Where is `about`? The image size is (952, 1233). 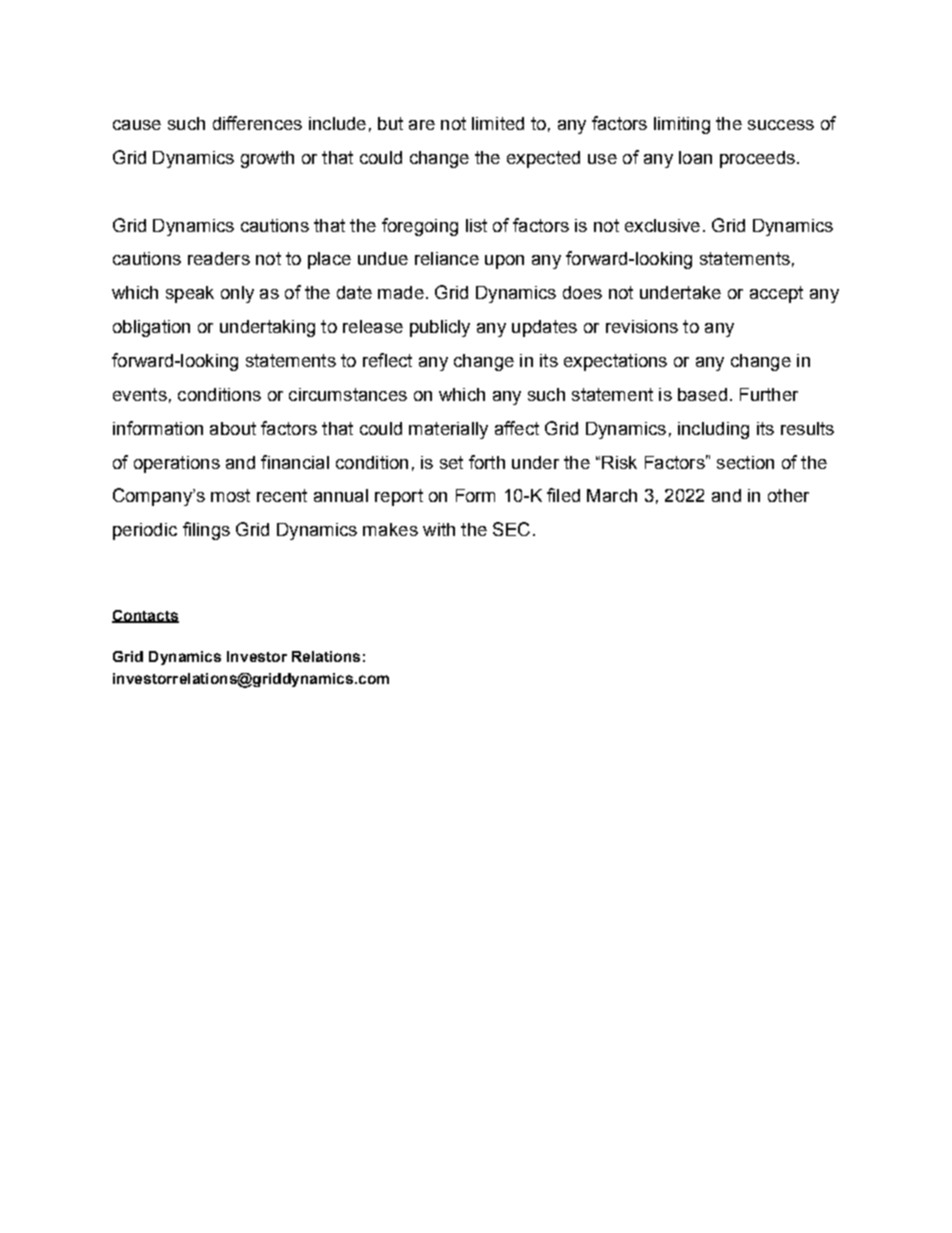
about is located at coordinates (233, 428).
